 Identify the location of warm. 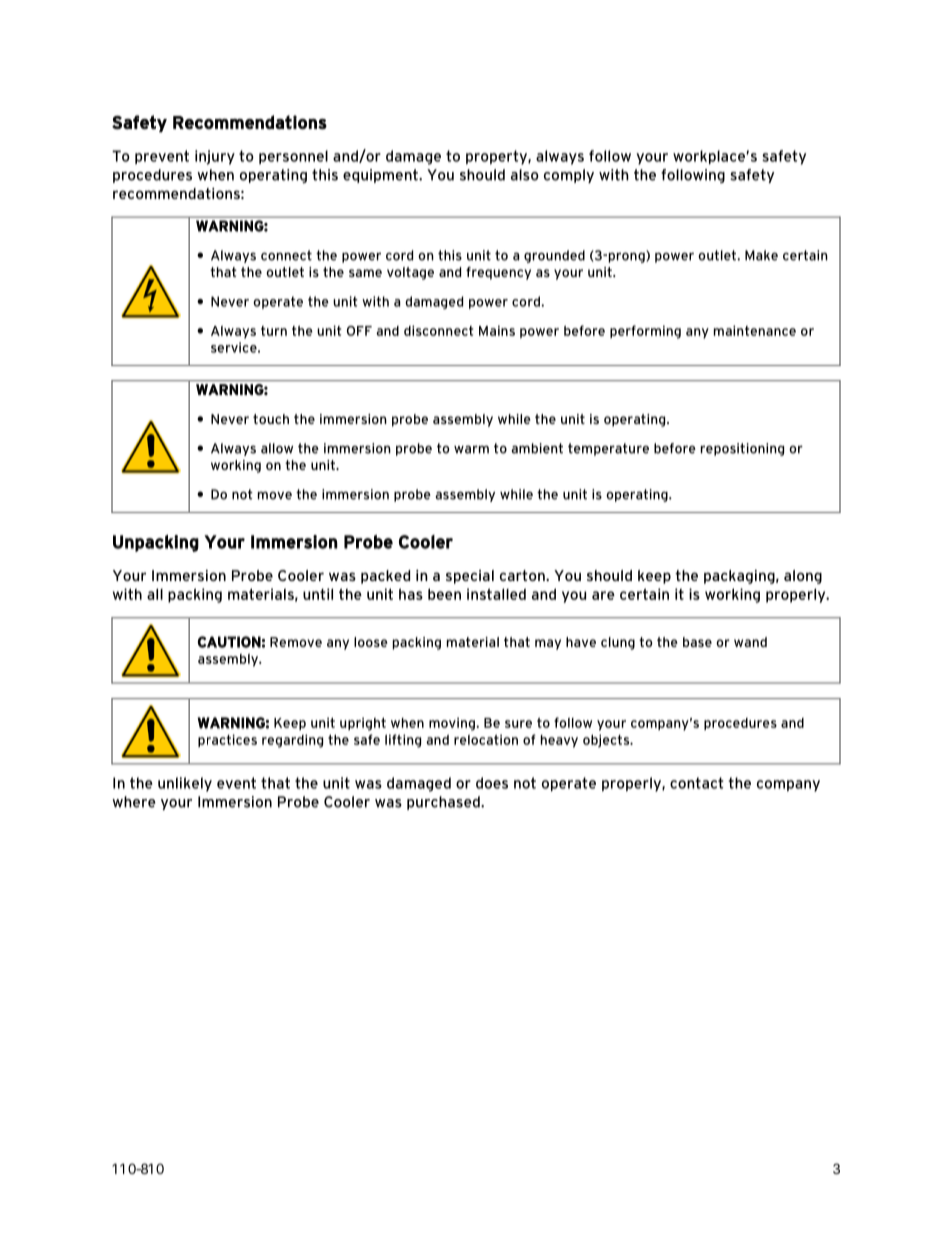
(471, 449).
